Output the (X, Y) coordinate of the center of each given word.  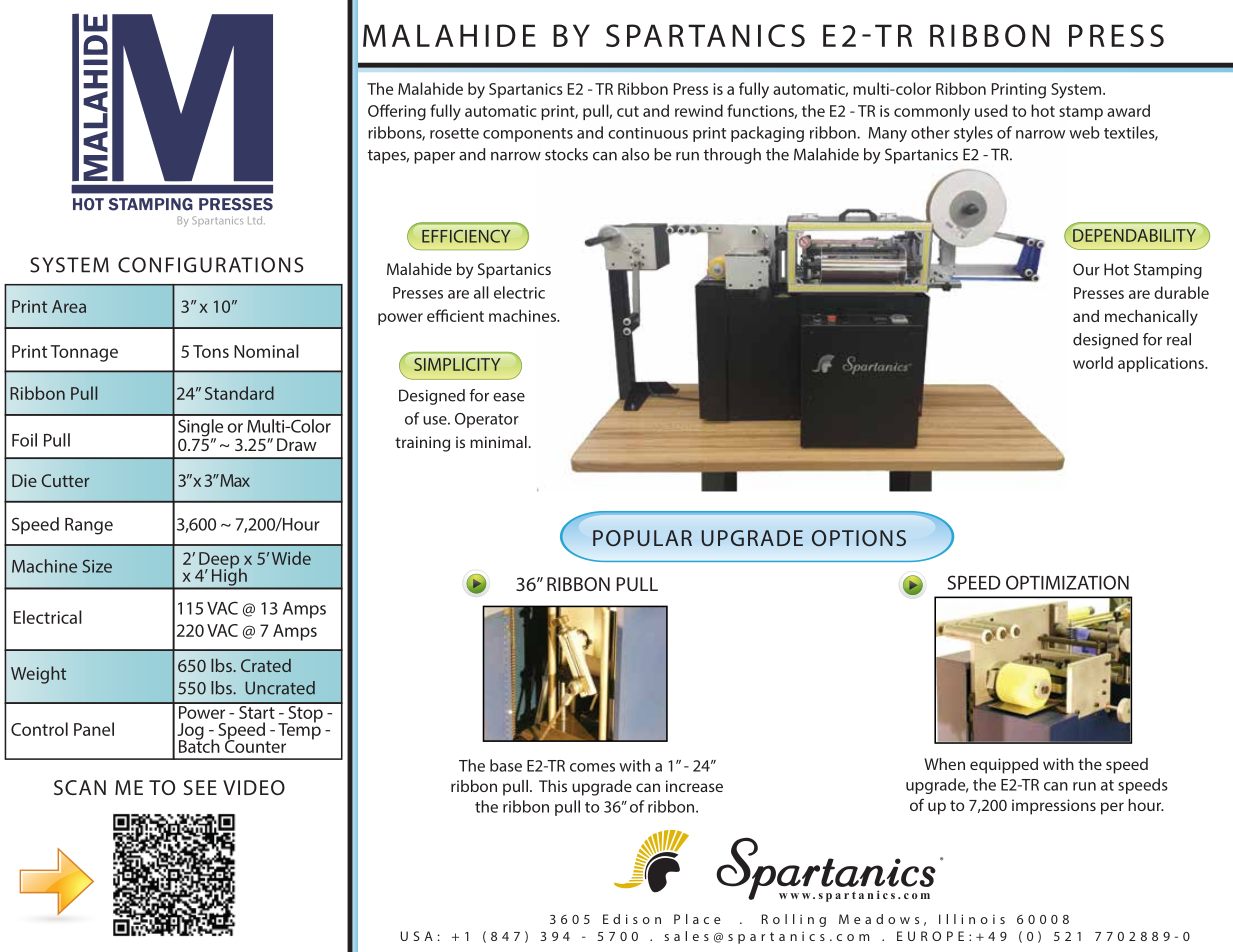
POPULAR (642, 538)
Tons (211, 351)
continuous (648, 133)
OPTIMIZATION (1067, 582)
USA (417, 936)
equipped (1004, 766)
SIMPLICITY (457, 364)
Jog (190, 732)
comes (592, 767)
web (1084, 132)
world (1093, 362)
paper (434, 158)
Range (89, 526)
